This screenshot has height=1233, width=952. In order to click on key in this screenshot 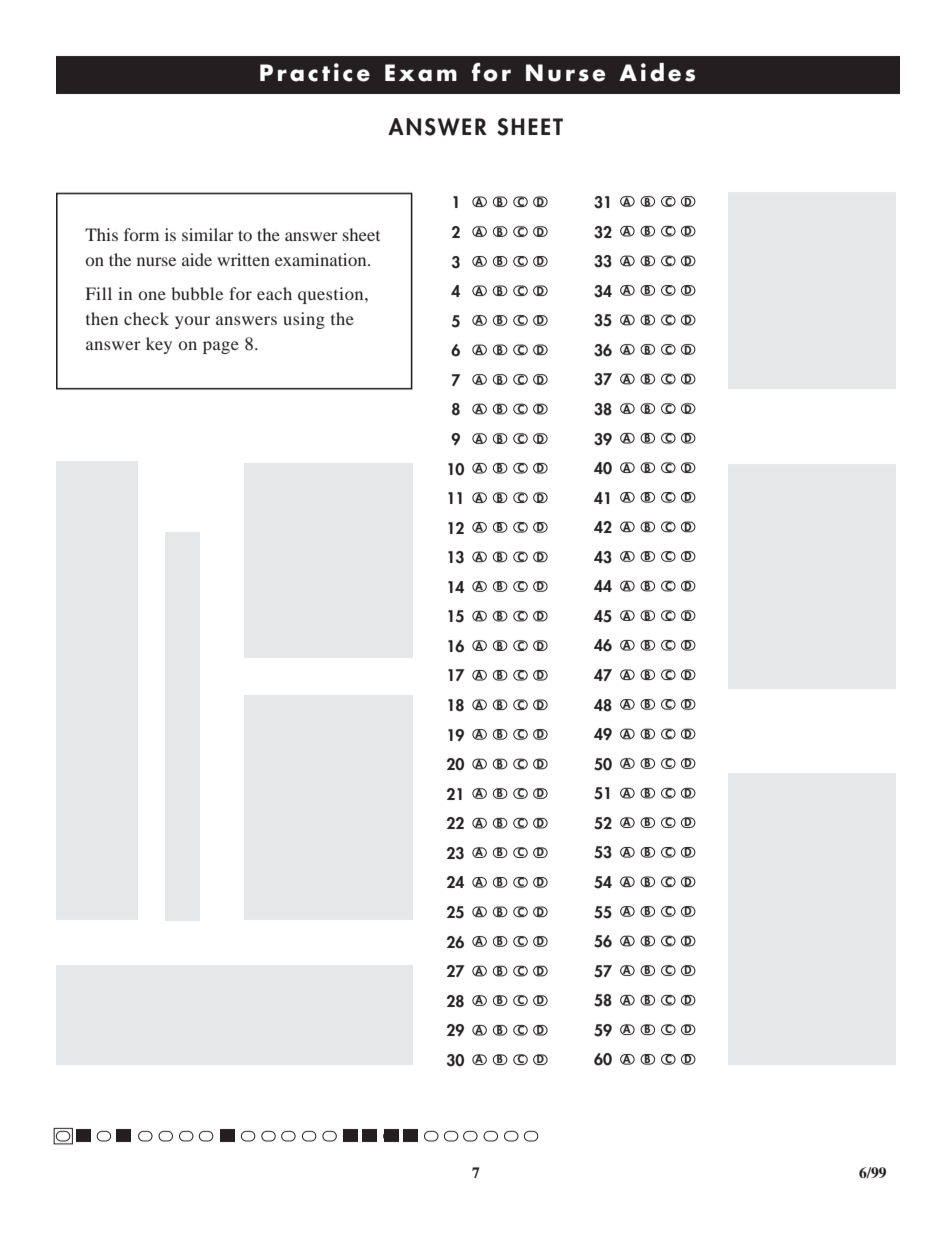, I will do `click(159, 345)`.
